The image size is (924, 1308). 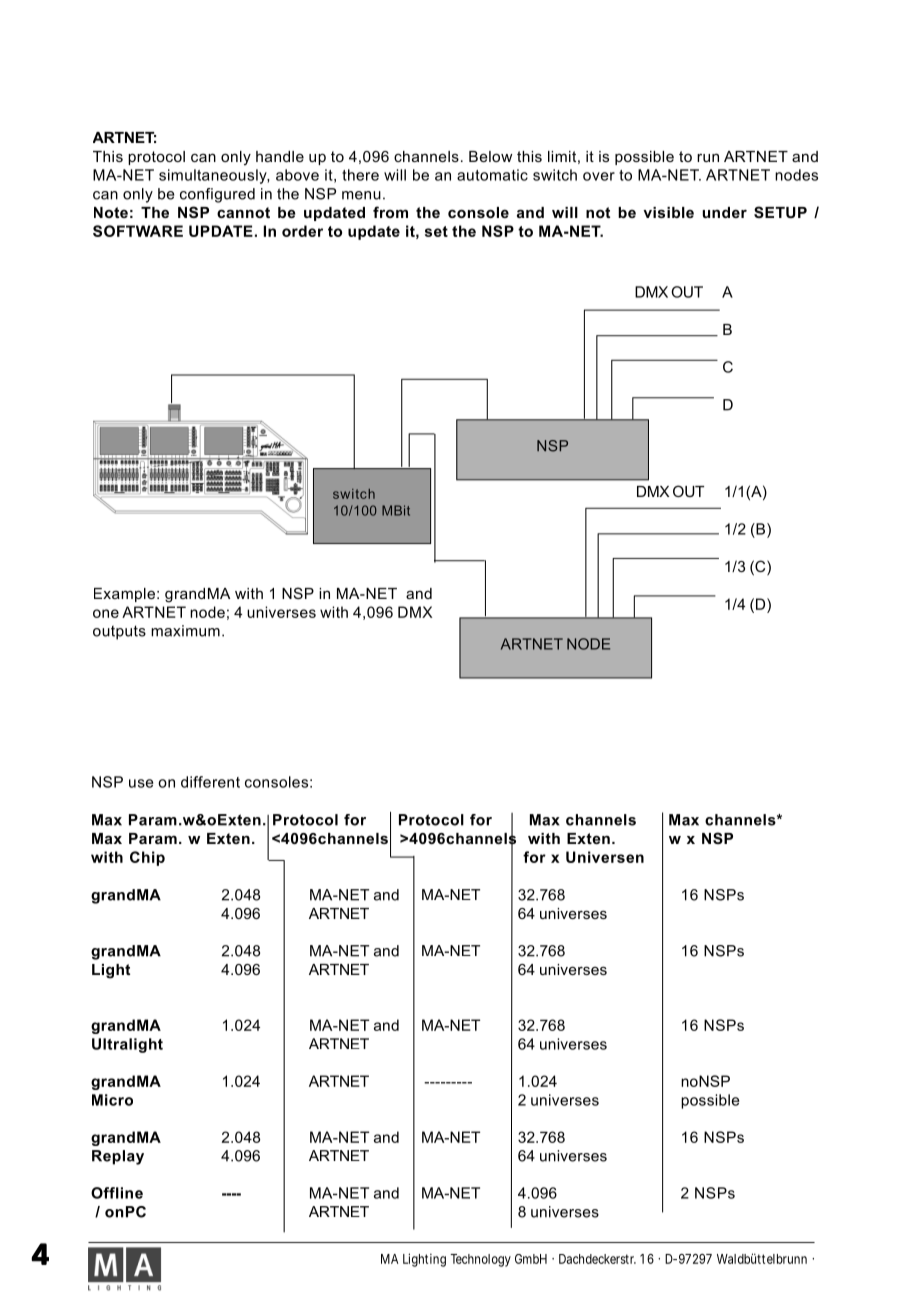 What do you see at coordinates (725, 212) in the image?
I see `under` at bounding box center [725, 212].
